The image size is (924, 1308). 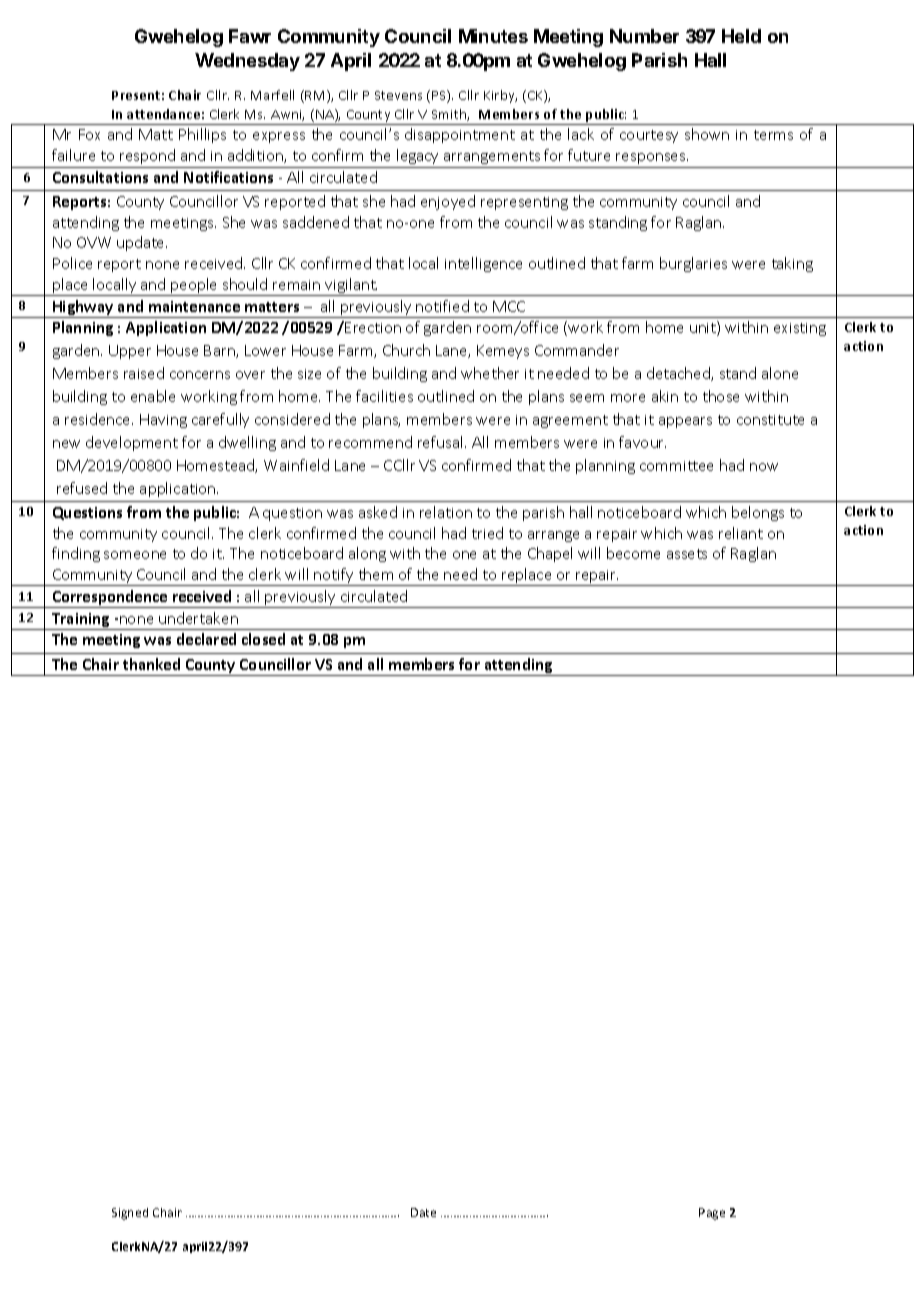 I want to click on closed, so click(x=263, y=639).
